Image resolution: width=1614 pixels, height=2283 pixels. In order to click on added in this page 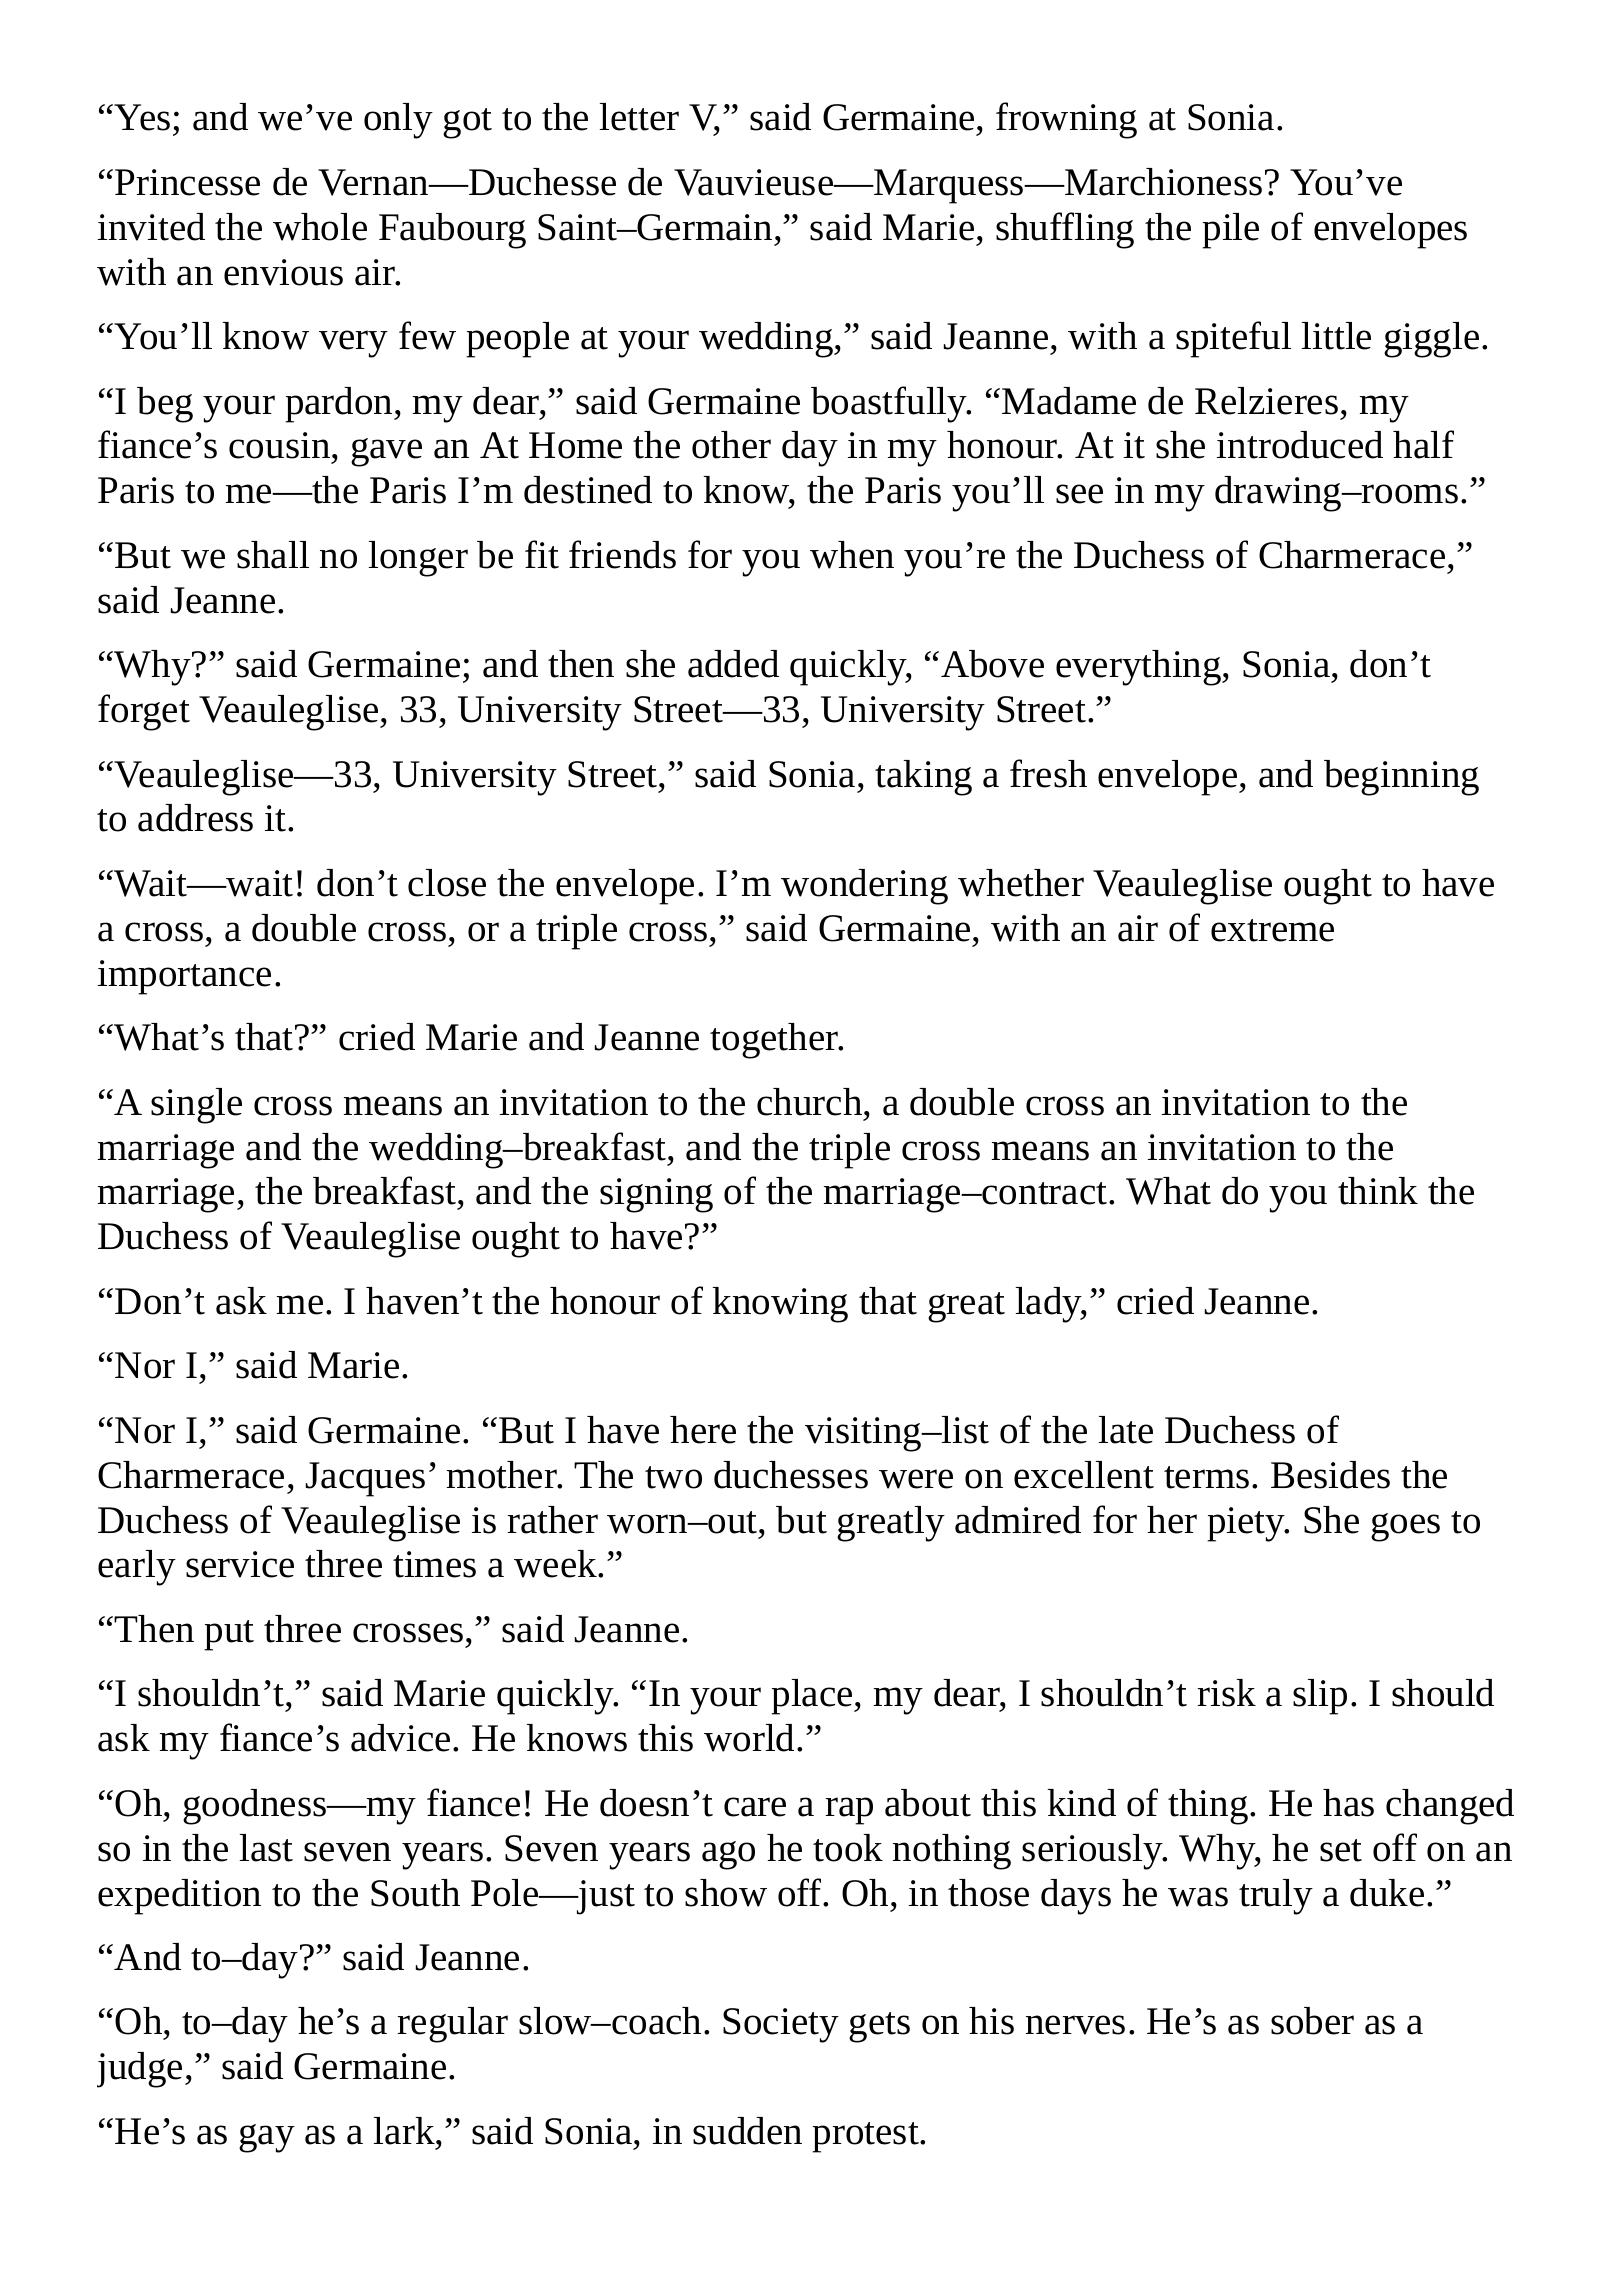, I will do `click(733, 664)`.
